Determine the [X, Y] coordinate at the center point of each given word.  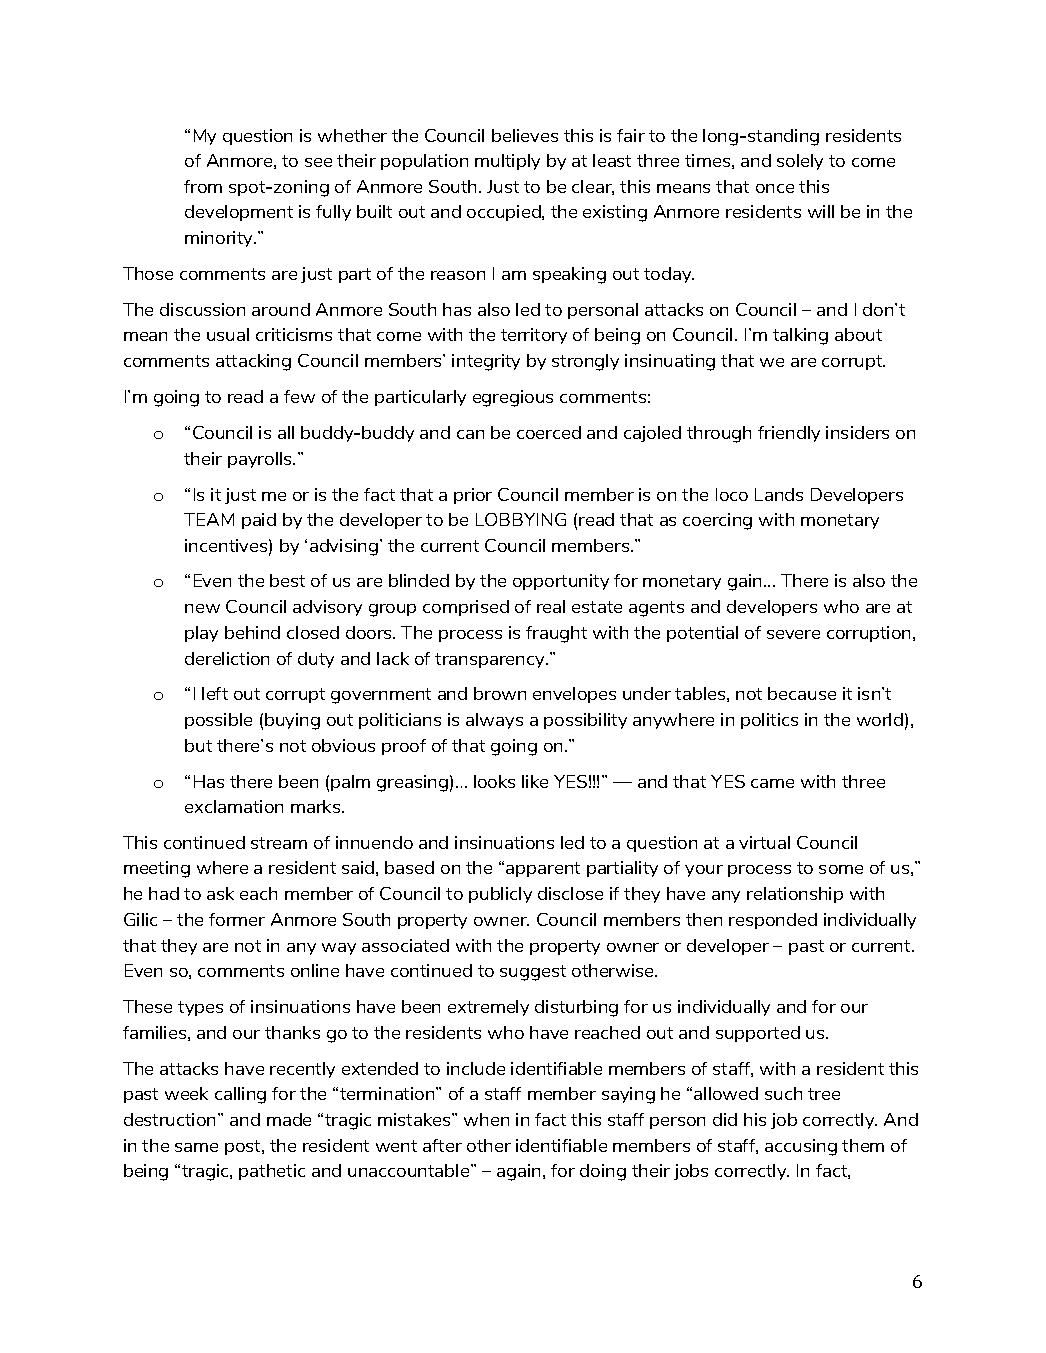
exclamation [234, 806]
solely [800, 162]
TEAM [209, 519]
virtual [764, 842]
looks [494, 781]
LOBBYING [521, 519]
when [486, 1119]
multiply [507, 162]
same [196, 1147]
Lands [779, 494]
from [203, 186]
